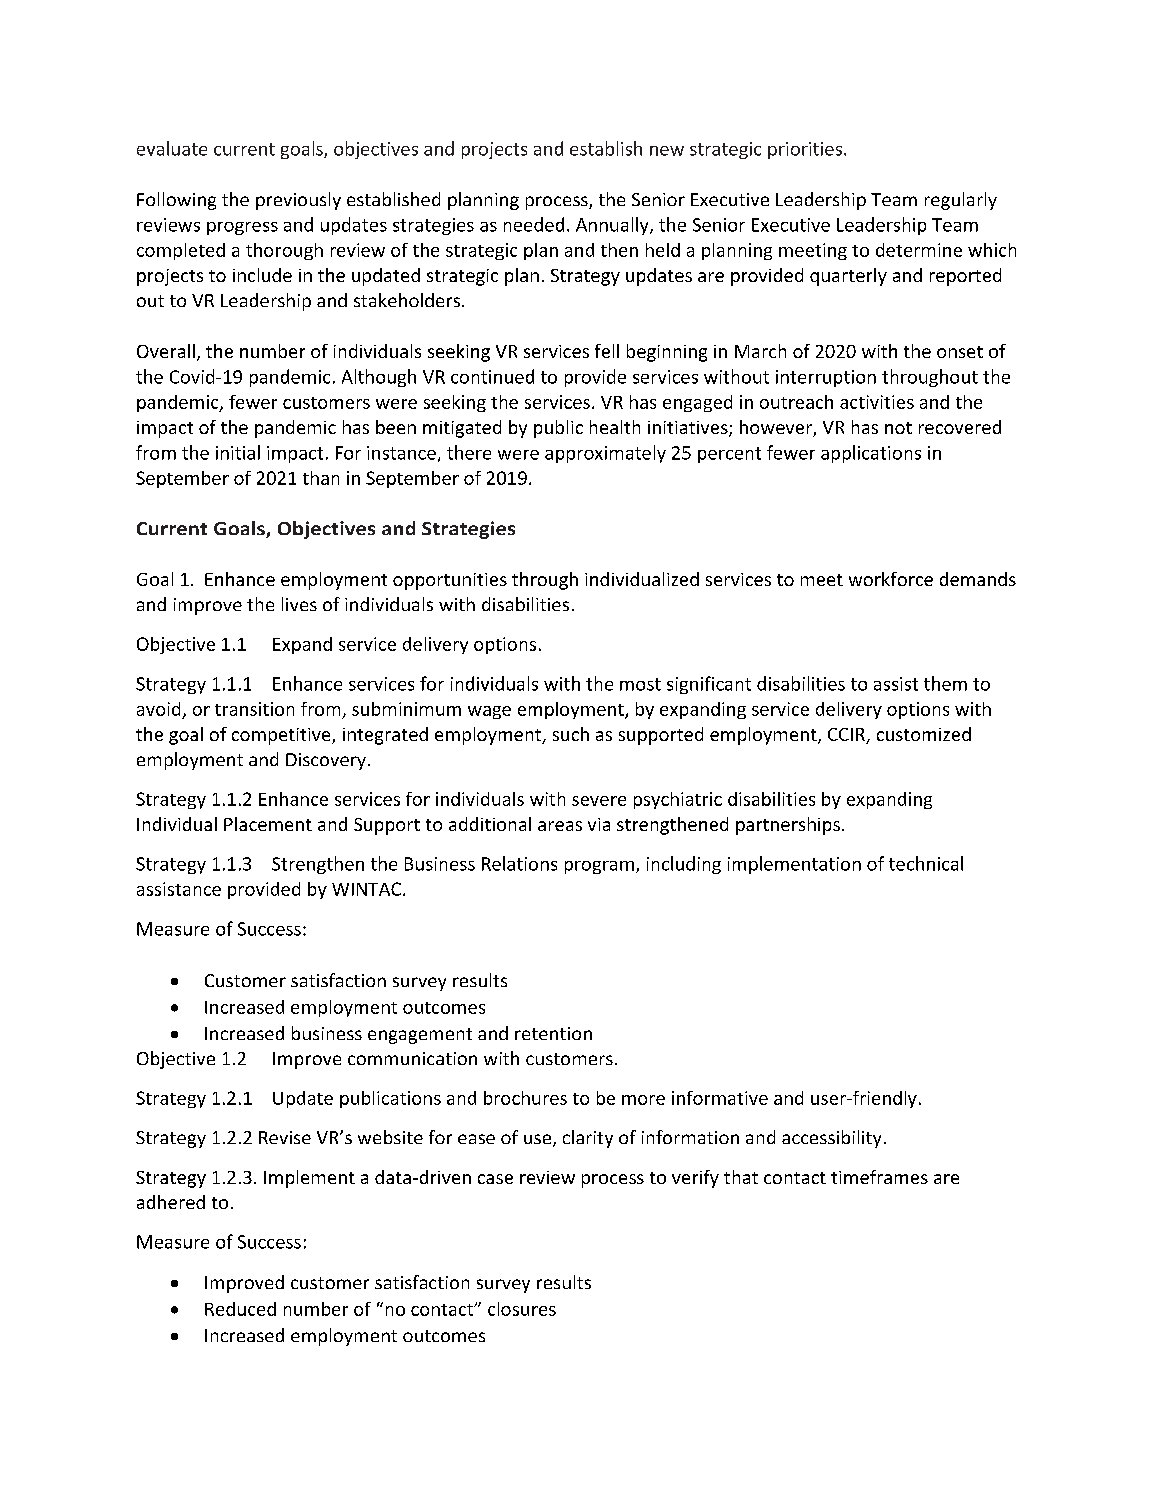 The width and height of the screenshot is (1154, 1494). I want to click on workforce, so click(891, 579).
